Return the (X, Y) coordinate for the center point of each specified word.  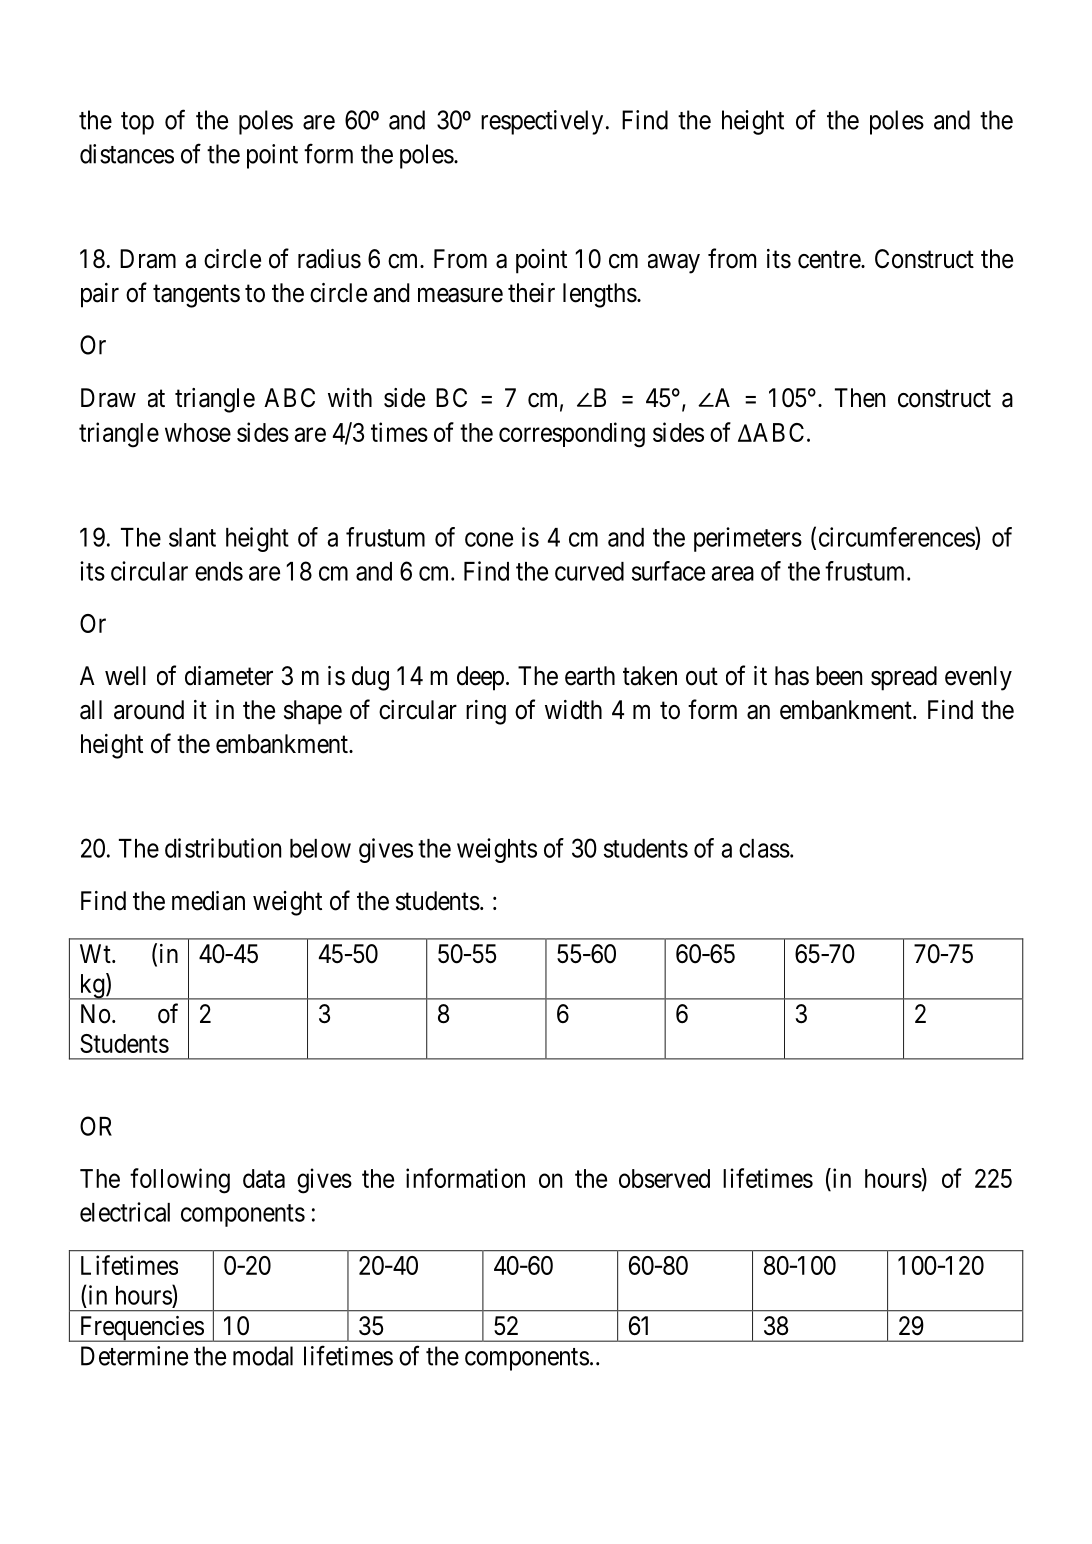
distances (127, 154)
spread (904, 678)
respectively (542, 122)
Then (860, 398)
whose (198, 432)
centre (830, 260)
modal (263, 1356)
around (149, 710)
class (764, 848)
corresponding (572, 435)
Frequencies (141, 1329)
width (573, 710)
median (208, 901)
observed (664, 1178)
